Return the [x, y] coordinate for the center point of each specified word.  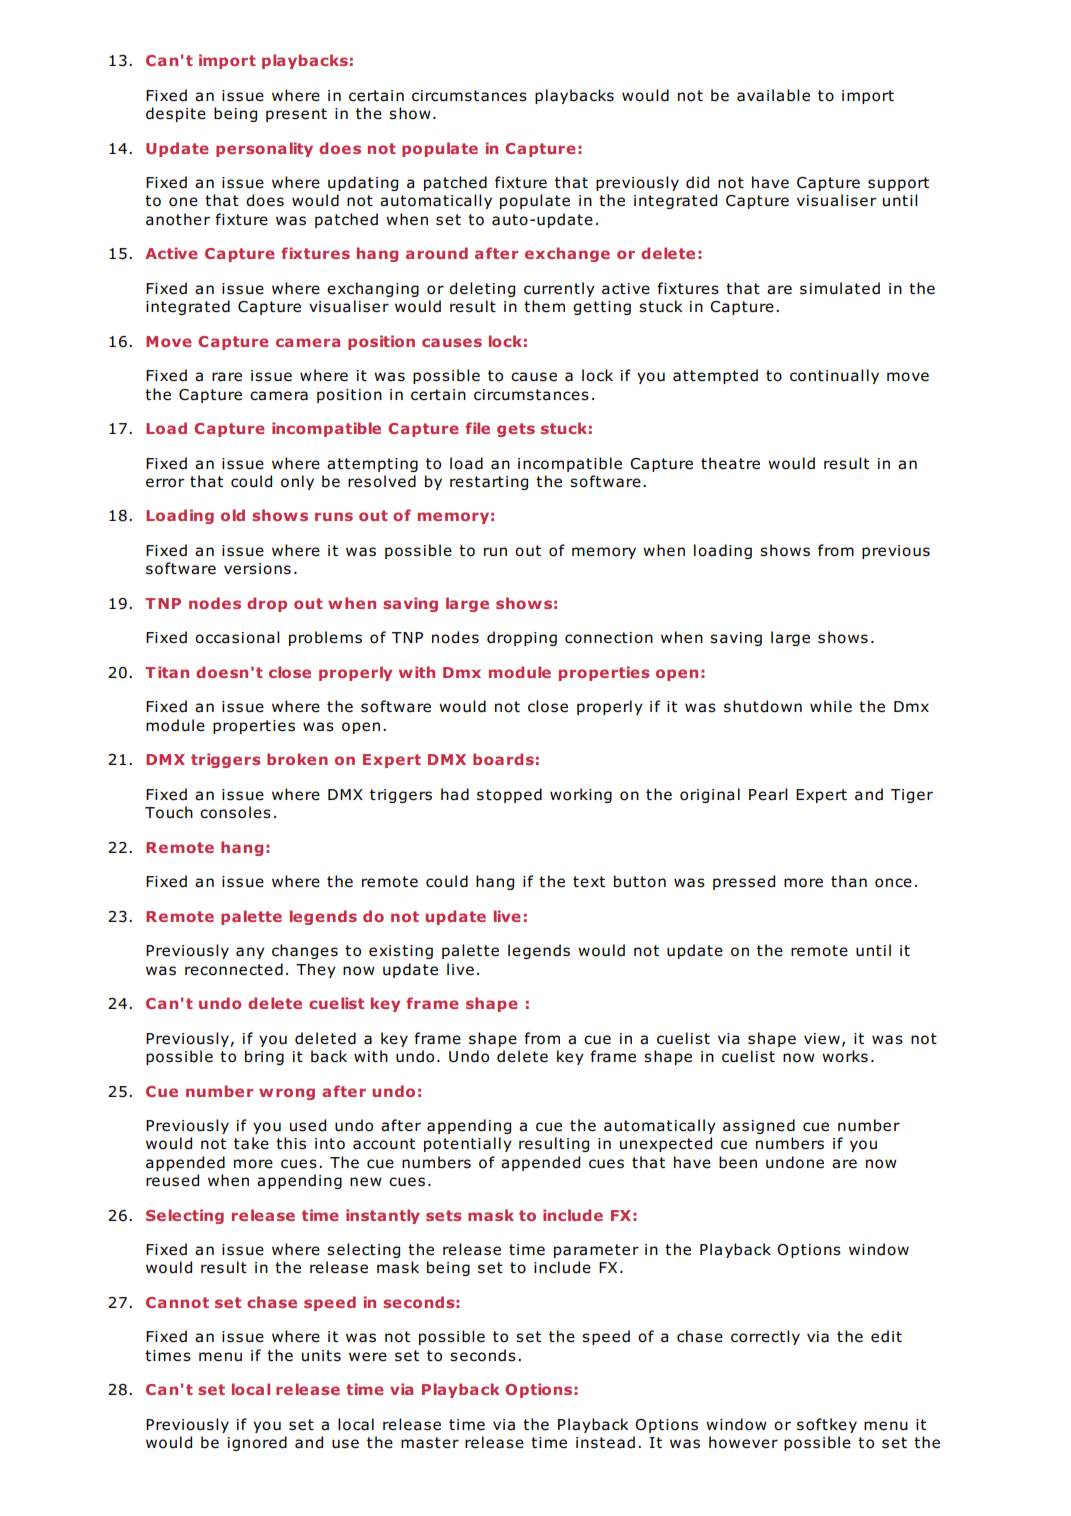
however [743, 1442]
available [773, 95]
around [437, 253]
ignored [257, 1443]
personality [264, 149]
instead [605, 1442]
